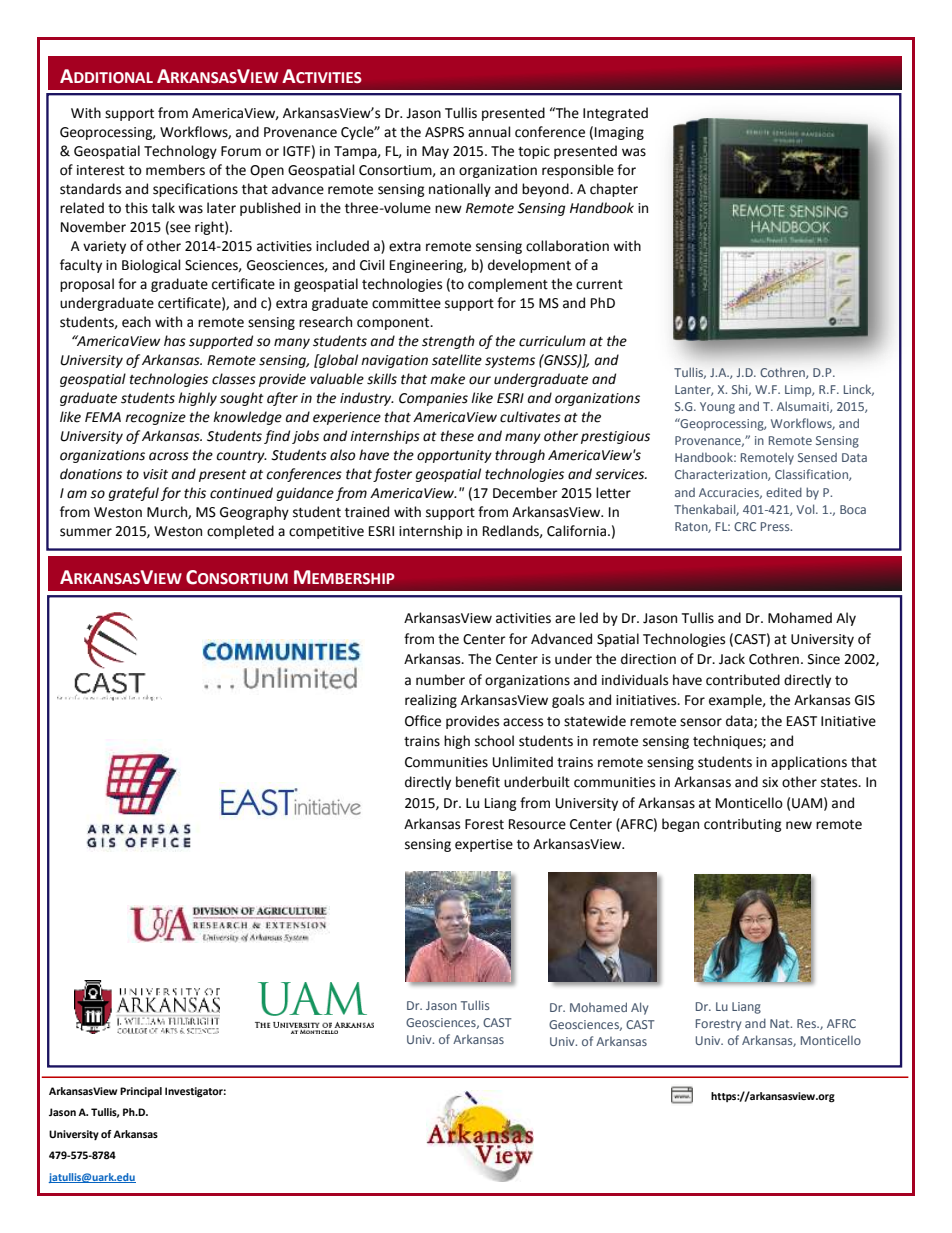  What do you see at coordinates (732, 659) in the document?
I see `Jack` at bounding box center [732, 659].
